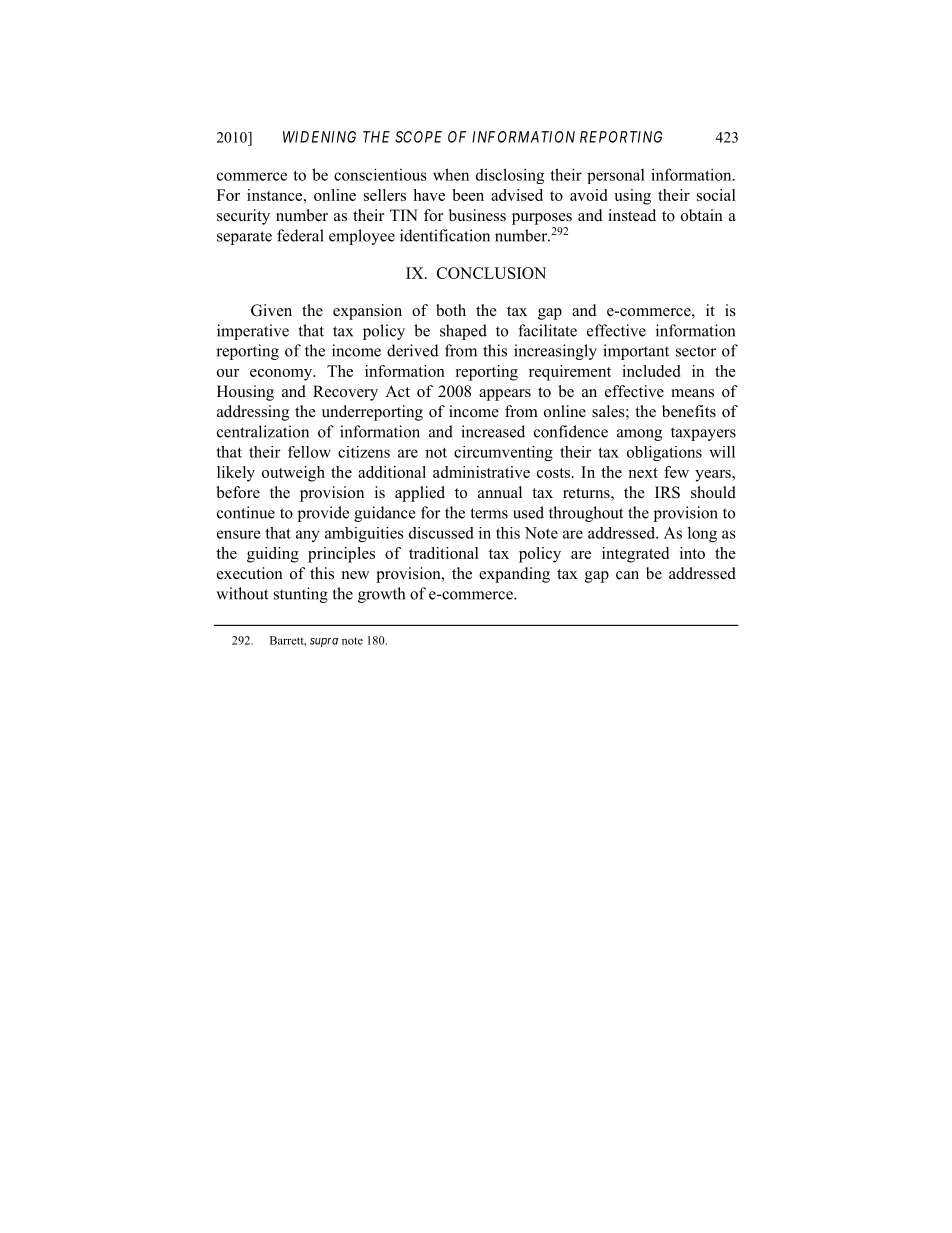 Image resolution: width=952 pixels, height=1233 pixels. What do you see at coordinates (616, 176) in the document?
I see `personal` at bounding box center [616, 176].
